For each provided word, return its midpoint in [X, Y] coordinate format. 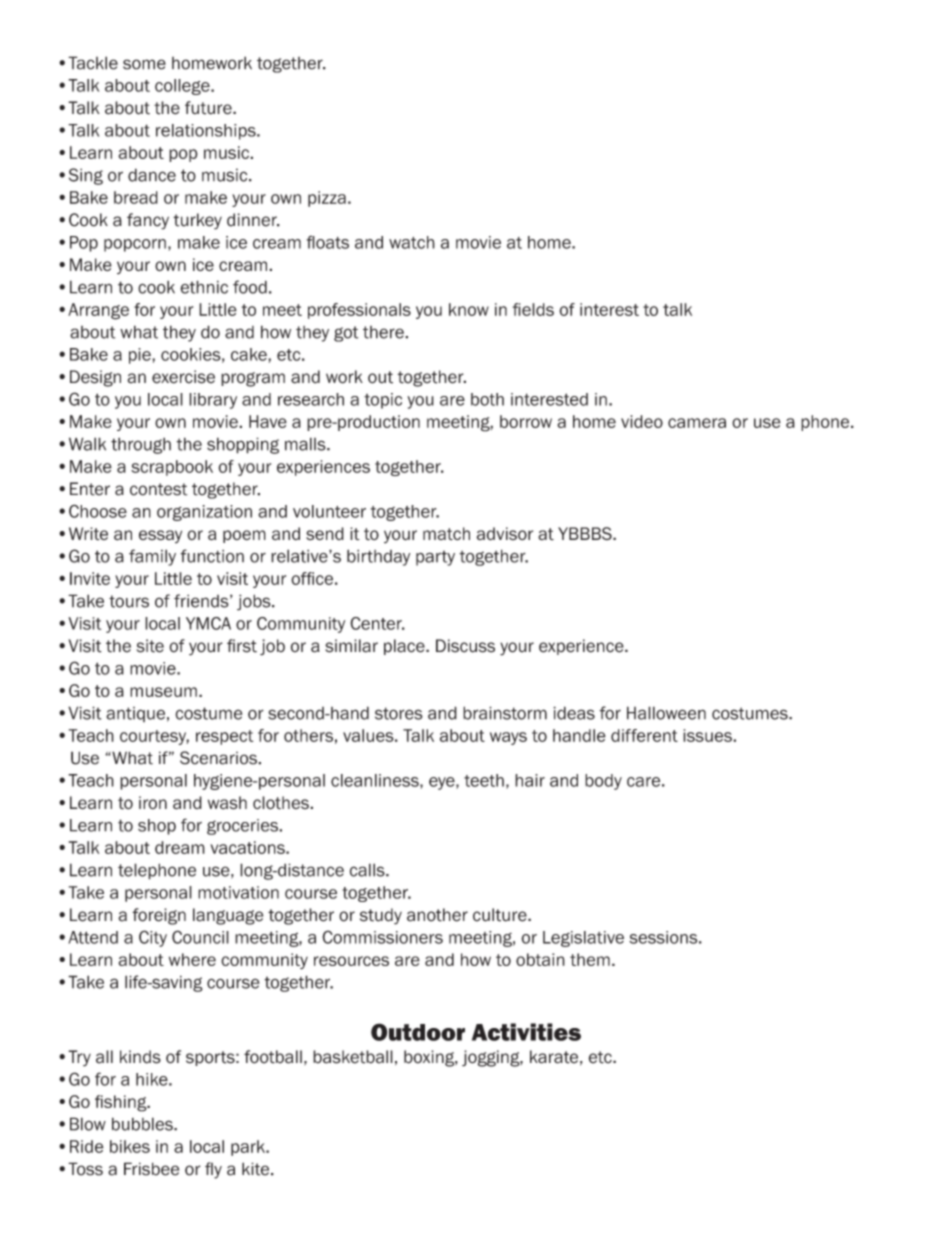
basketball [353, 1057]
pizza [327, 199]
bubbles [143, 1124]
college [183, 87]
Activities [526, 1032]
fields [533, 309]
